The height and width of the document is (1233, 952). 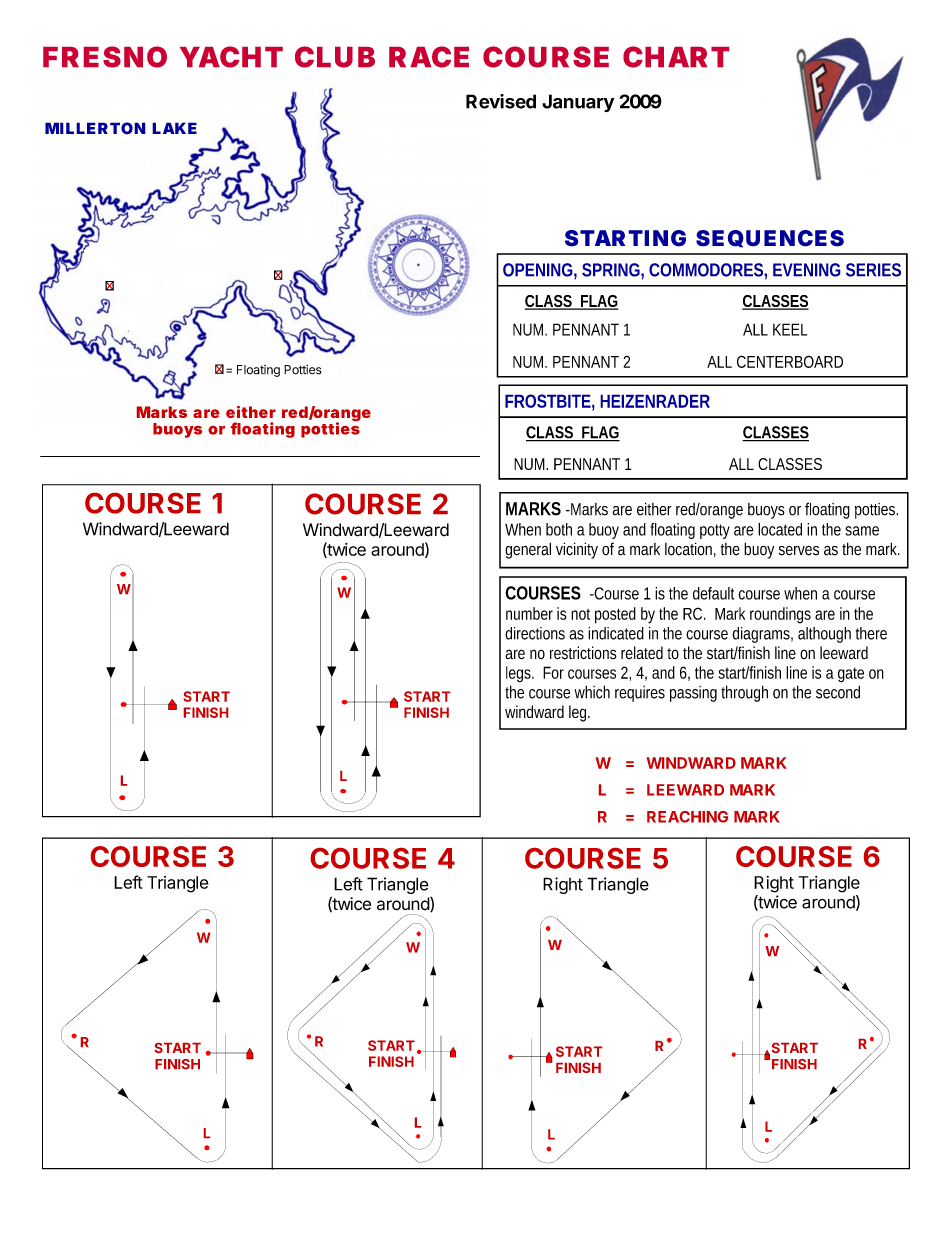 What do you see at coordinates (799, 551) in the document?
I see `serves` at bounding box center [799, 551].
